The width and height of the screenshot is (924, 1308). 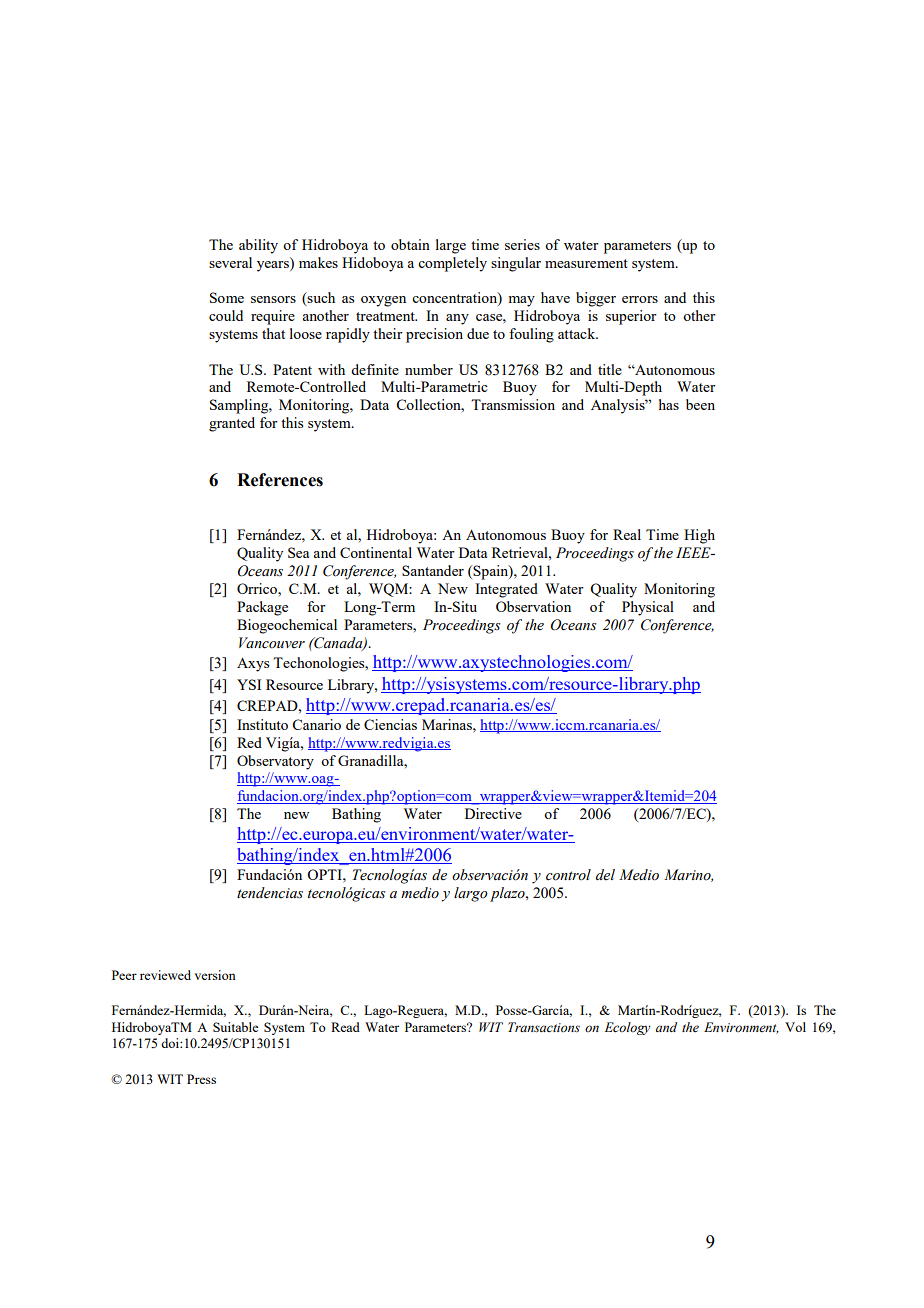 What do you see at coordinates (201, 1079) in the screenshot?
I see `Press` at bounding box center [201, 1079].
